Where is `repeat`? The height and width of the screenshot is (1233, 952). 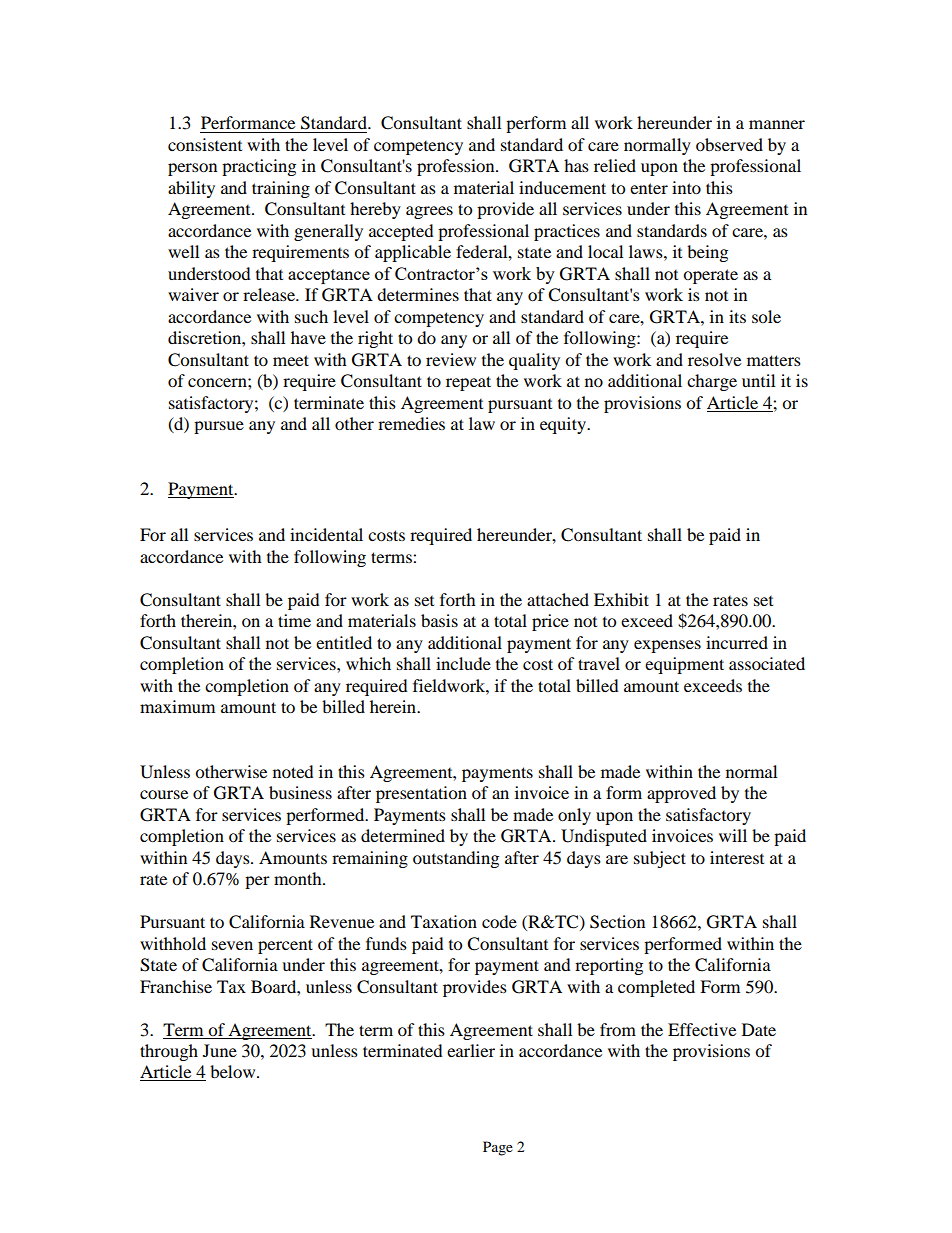
repeat is located at coordinates (468, 383).
